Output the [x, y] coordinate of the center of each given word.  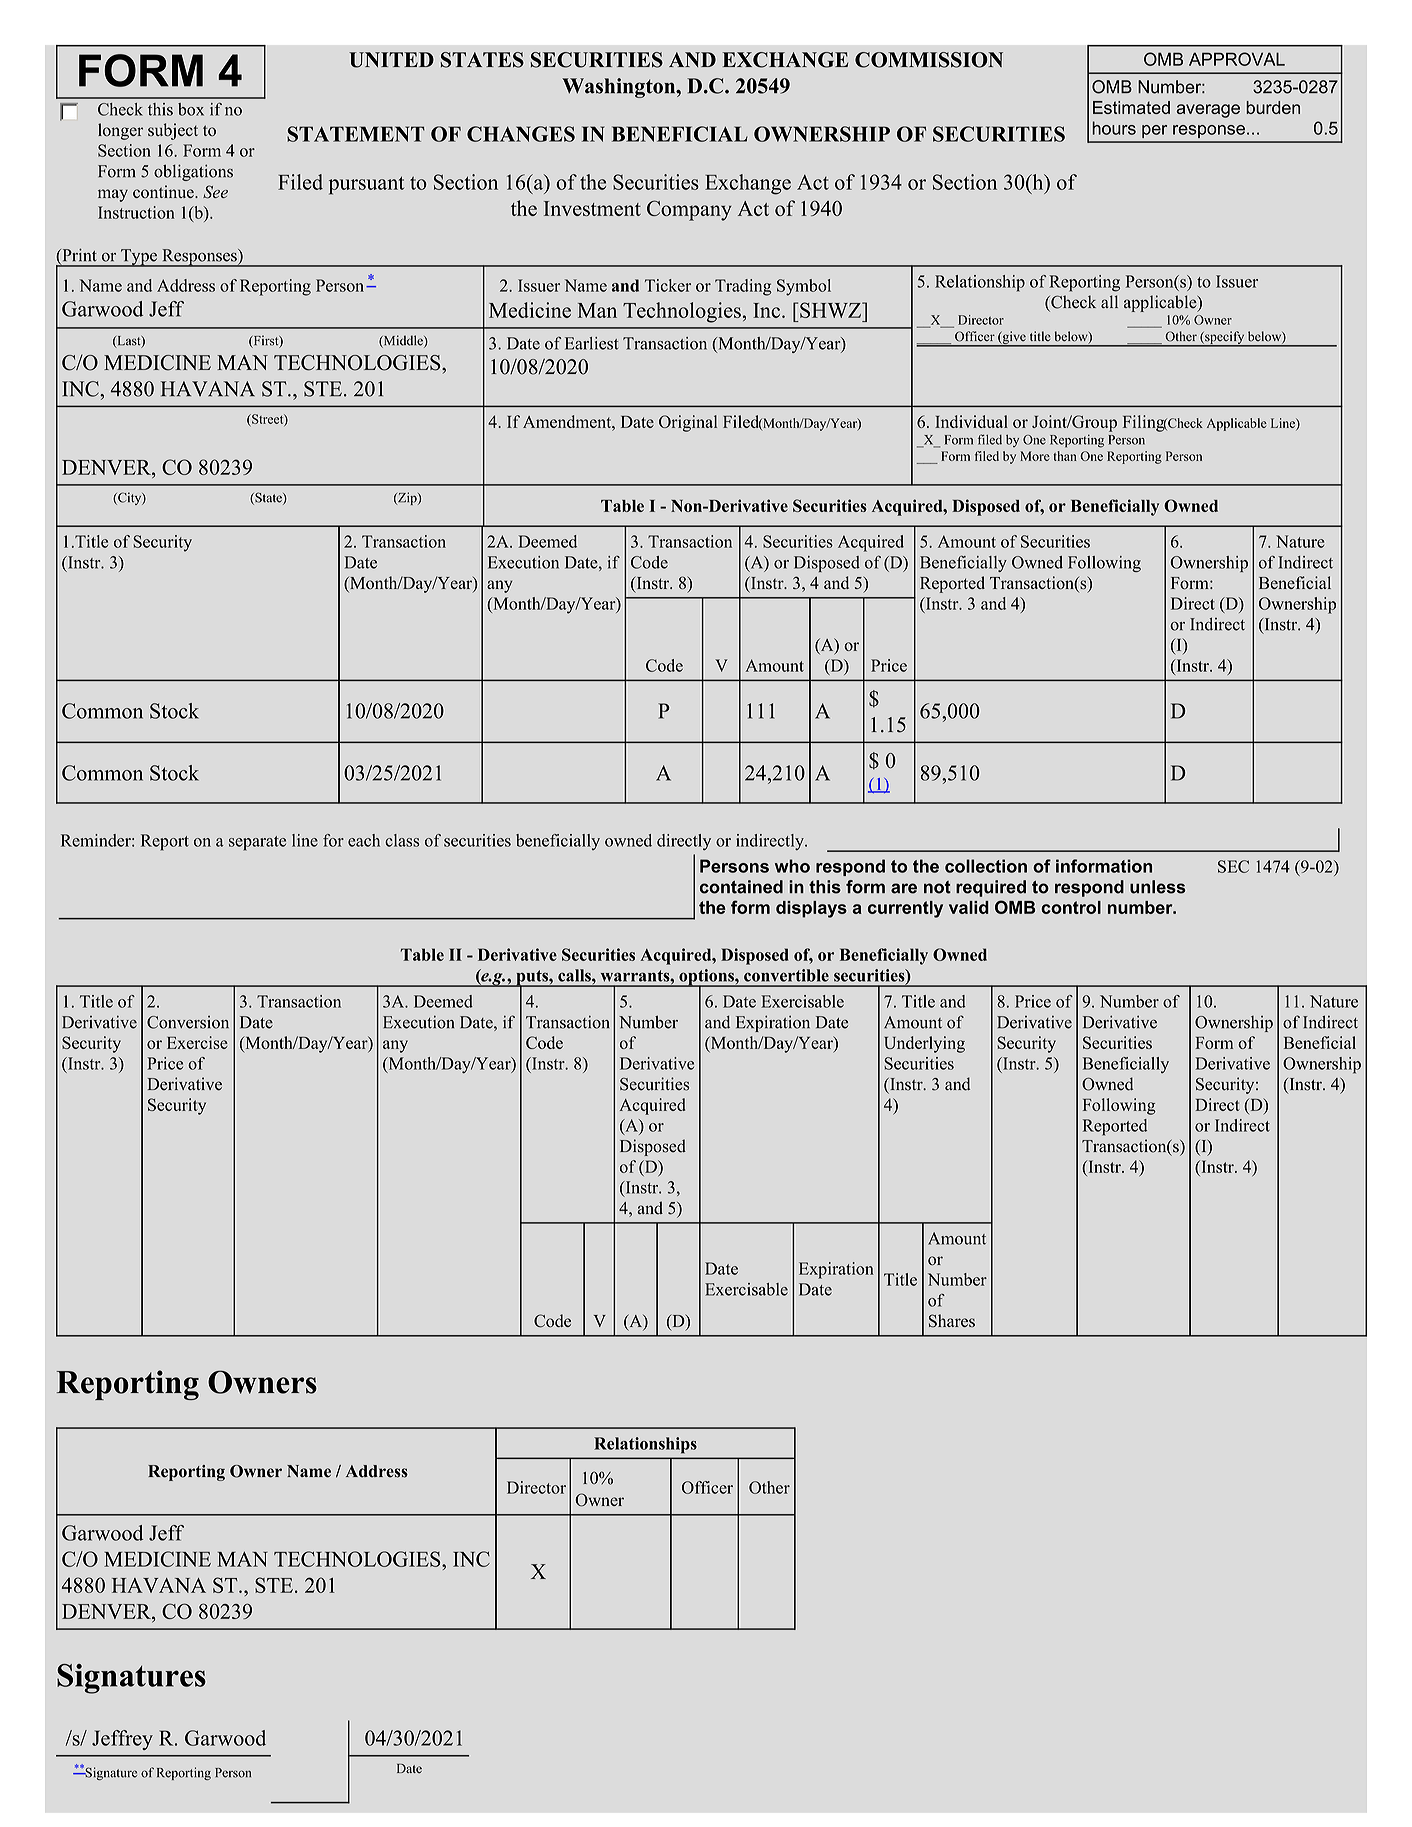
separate [257, 843]
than [1065, 456]
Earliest [592, 343]
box [191, 109]
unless [1158, 887]
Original [688, 423]
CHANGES [521, 134]
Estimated [1131, 107]
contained [741, 887]
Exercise [197, 1042]
